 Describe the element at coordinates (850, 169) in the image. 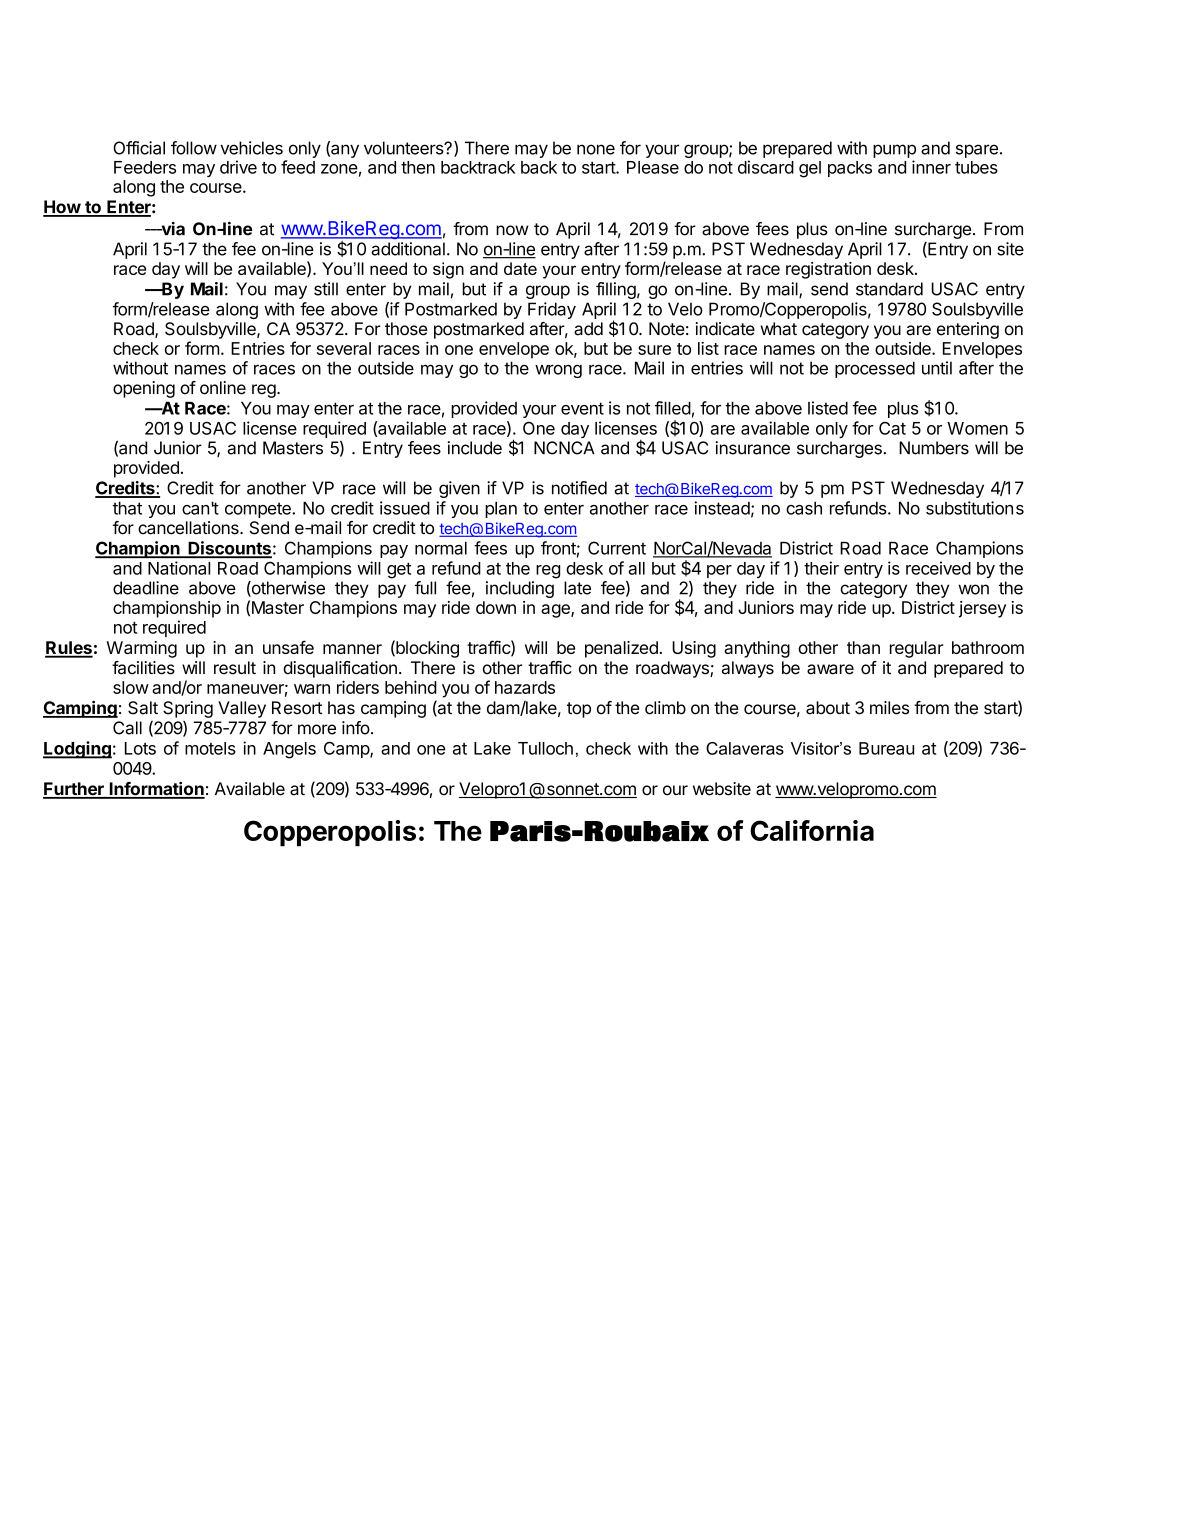

I see `packs` at that location.
